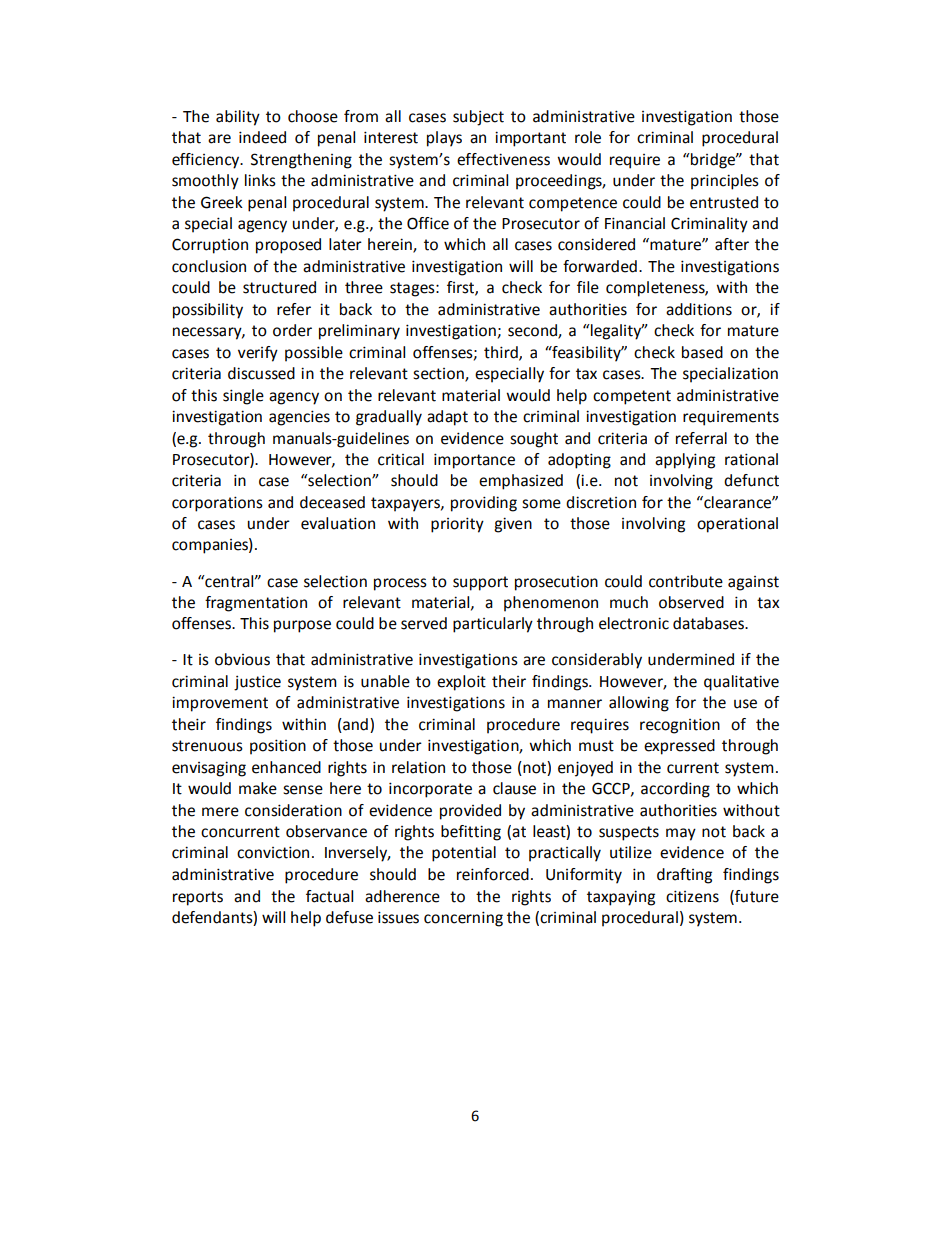 Image resolution: width=952 pixels, height=1233 pixels. Describe the element at coordinates (243, 397) in the screenshot. I see `single` at that location.
